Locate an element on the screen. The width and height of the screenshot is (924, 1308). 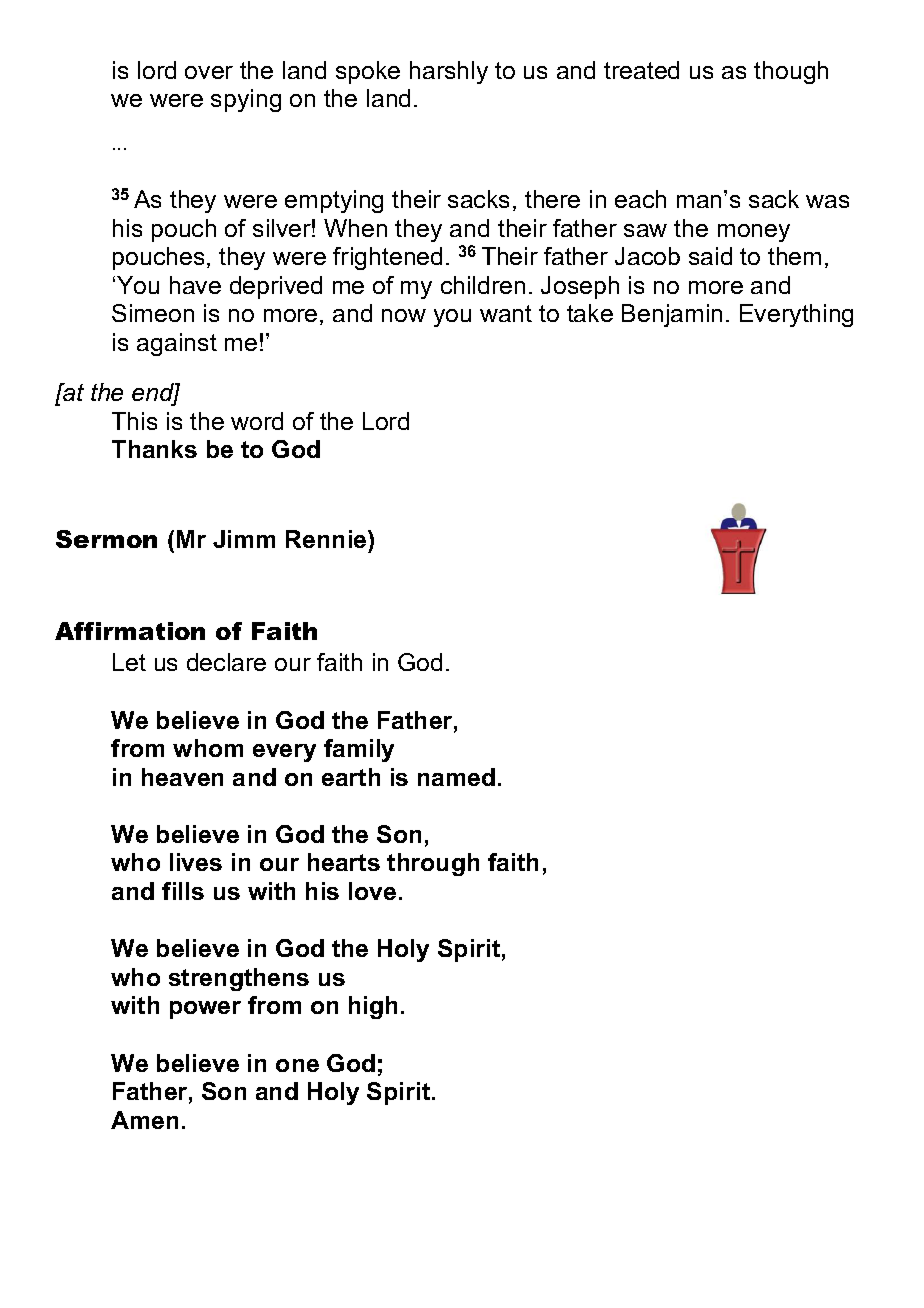
love is located at coordinates (372, 891).
